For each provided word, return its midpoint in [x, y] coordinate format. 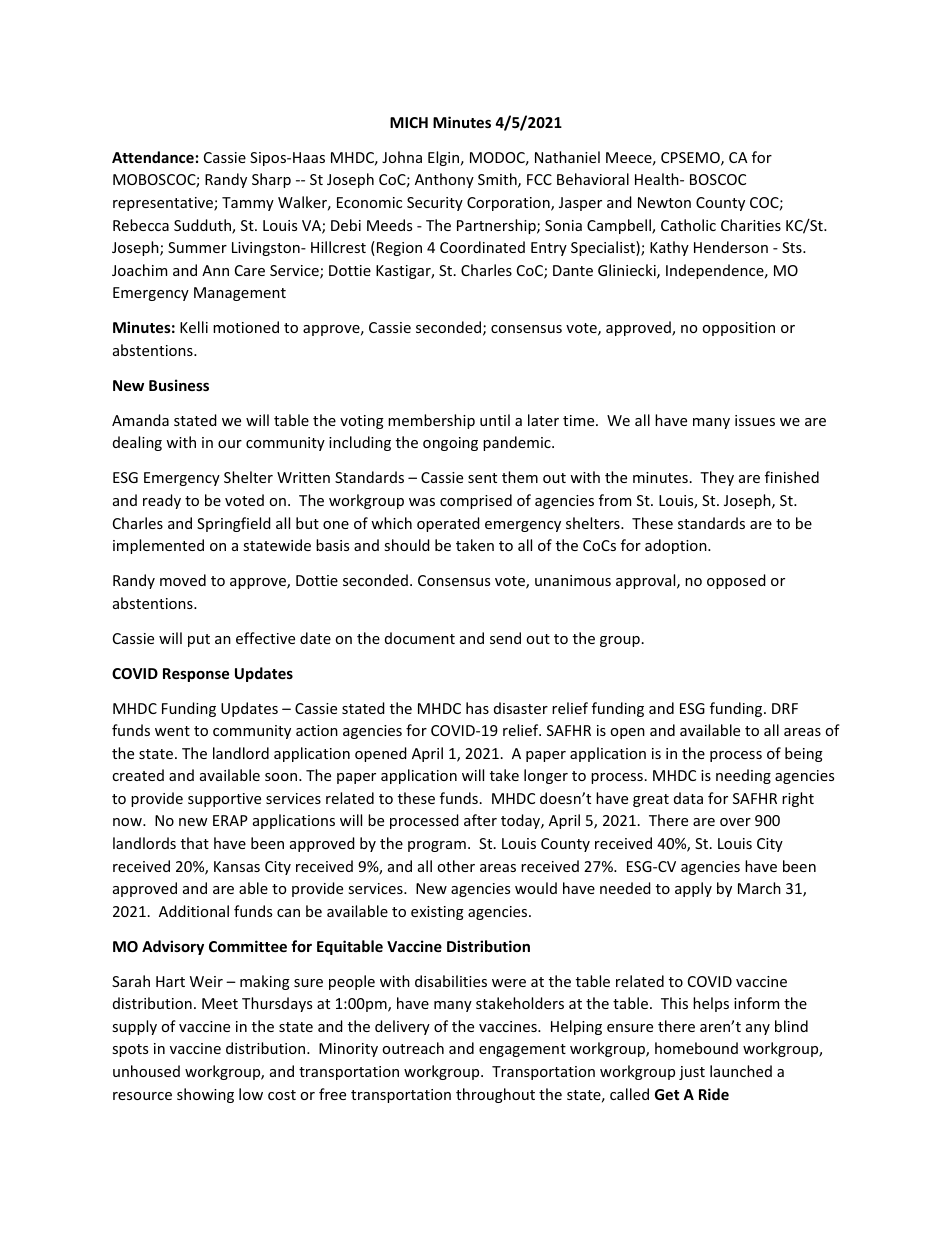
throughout [495, 1095]
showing [205, 1095]
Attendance [153, 157]
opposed [736, 581]
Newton [664, 202]
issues [755, 420]
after [480, 820]
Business [179, 385]
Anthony [444, 180]
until [495, 420]
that [195, 843]
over [735, 822]
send [505, 638]
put [199, 640]
